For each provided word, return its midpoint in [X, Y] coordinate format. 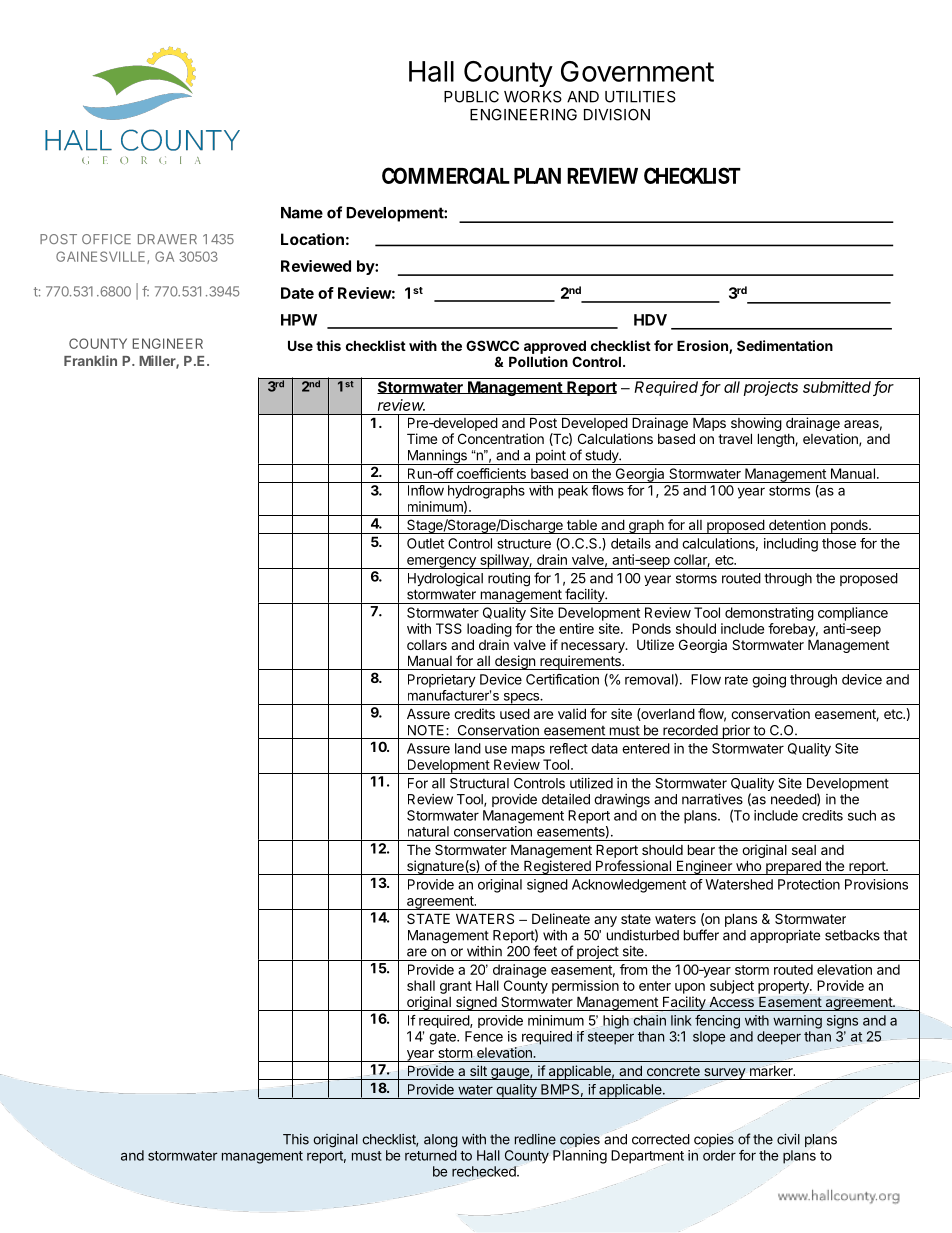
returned [431, 1155]
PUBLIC [471, 97]
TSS [449, 628]
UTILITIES [640, 97]
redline [535, 1139]
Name [302, 213]
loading [489, 630]
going [769, 681]
